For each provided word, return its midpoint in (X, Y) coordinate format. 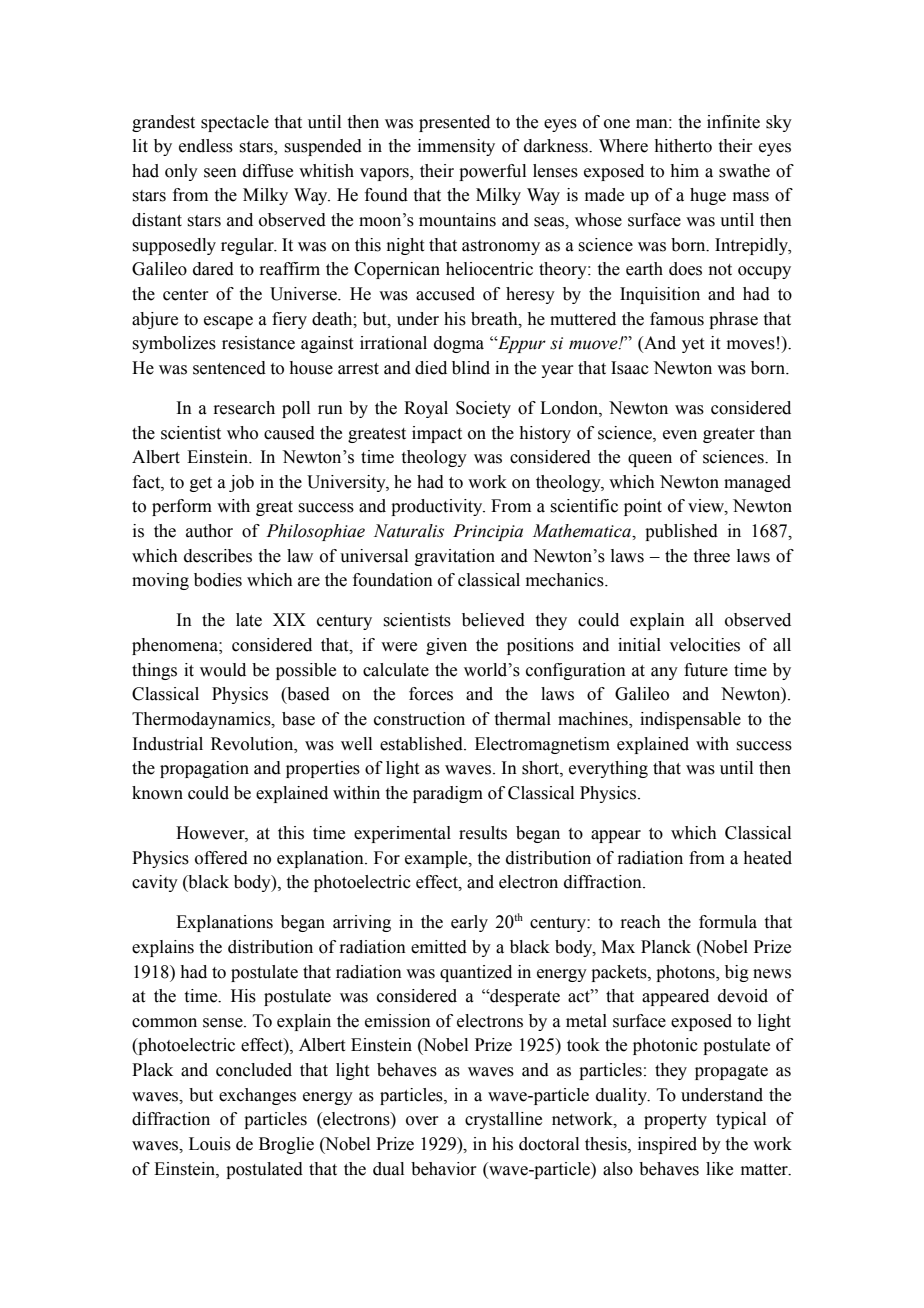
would (223, 670)
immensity (456, 147)
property (675, 1121)
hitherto (683, 146)
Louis (210, 1144)
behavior (444, 1169)
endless (206, 146)
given (446, 646)
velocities (704, 645)
